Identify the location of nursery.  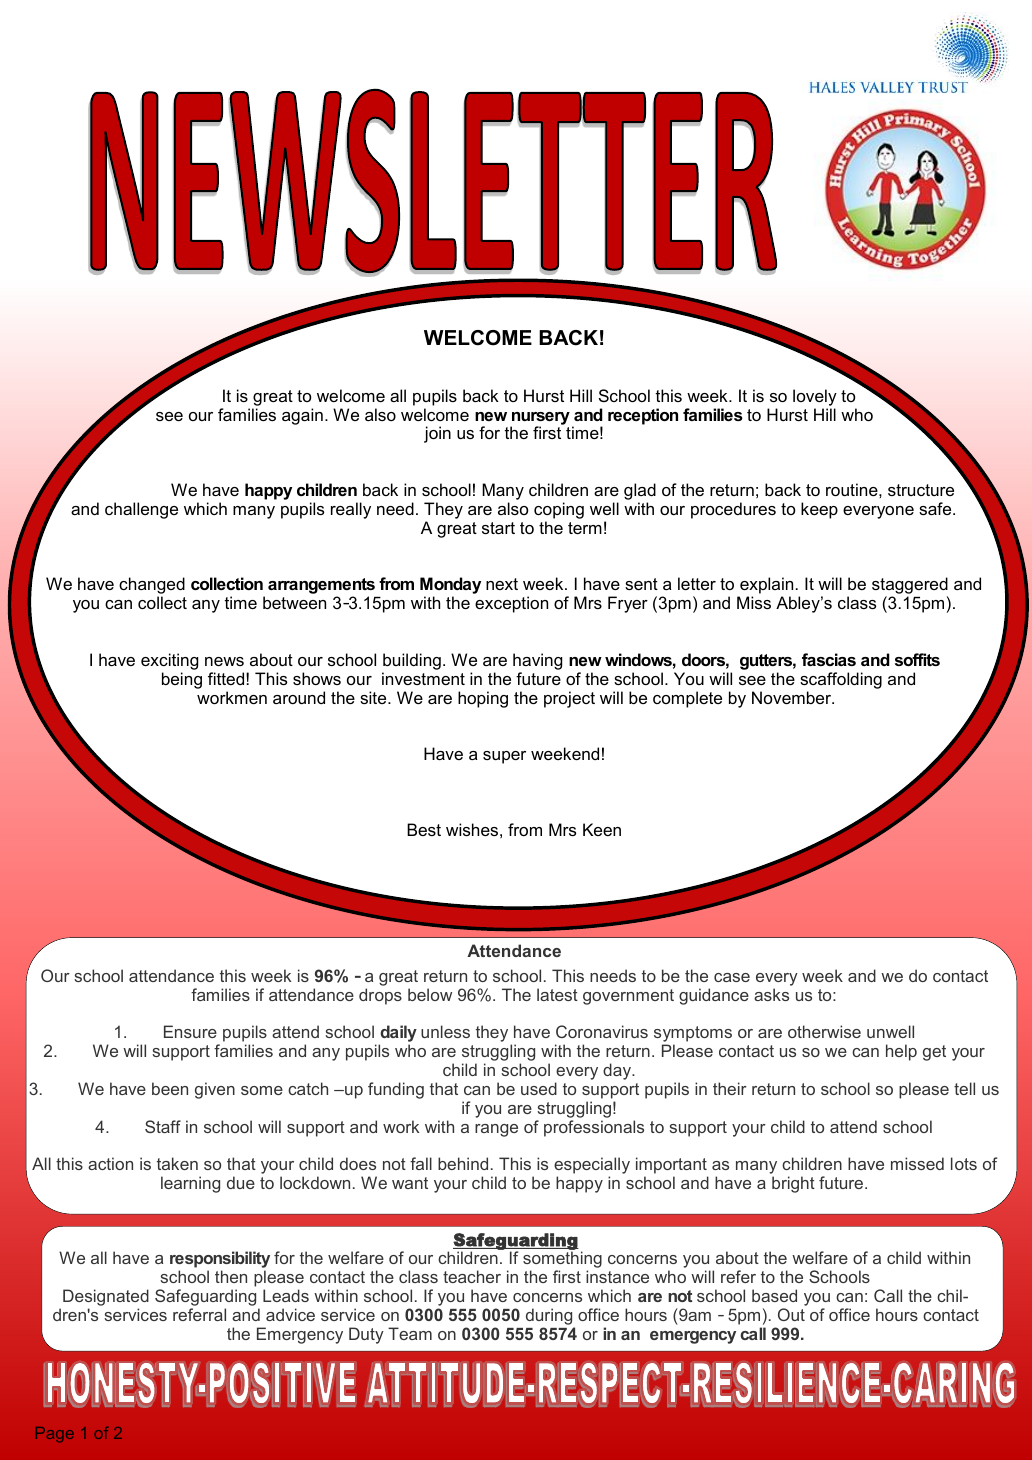
(540, 419).
